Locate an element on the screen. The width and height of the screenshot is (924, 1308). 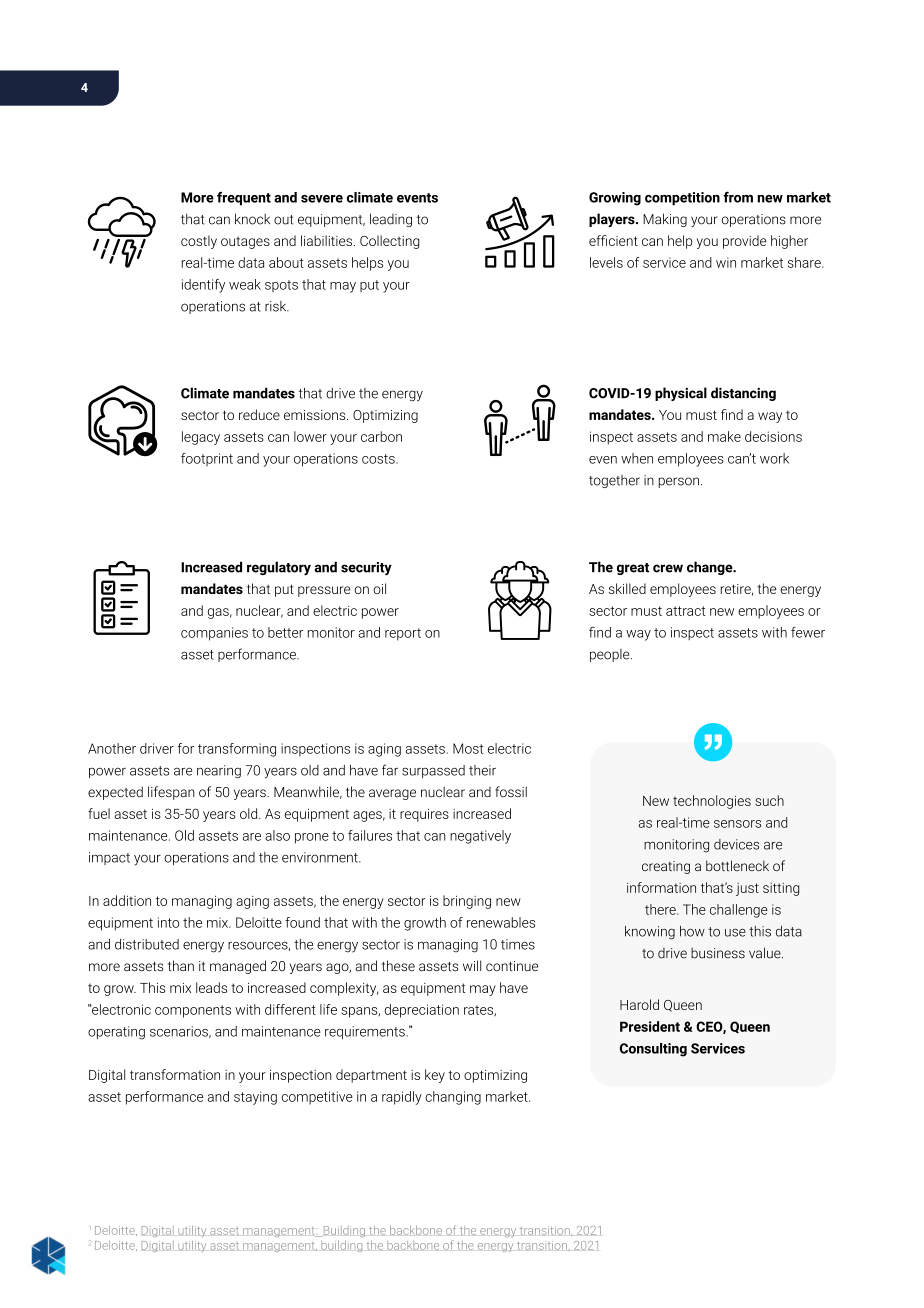
transformation is located at coordinates (175, 1074).
